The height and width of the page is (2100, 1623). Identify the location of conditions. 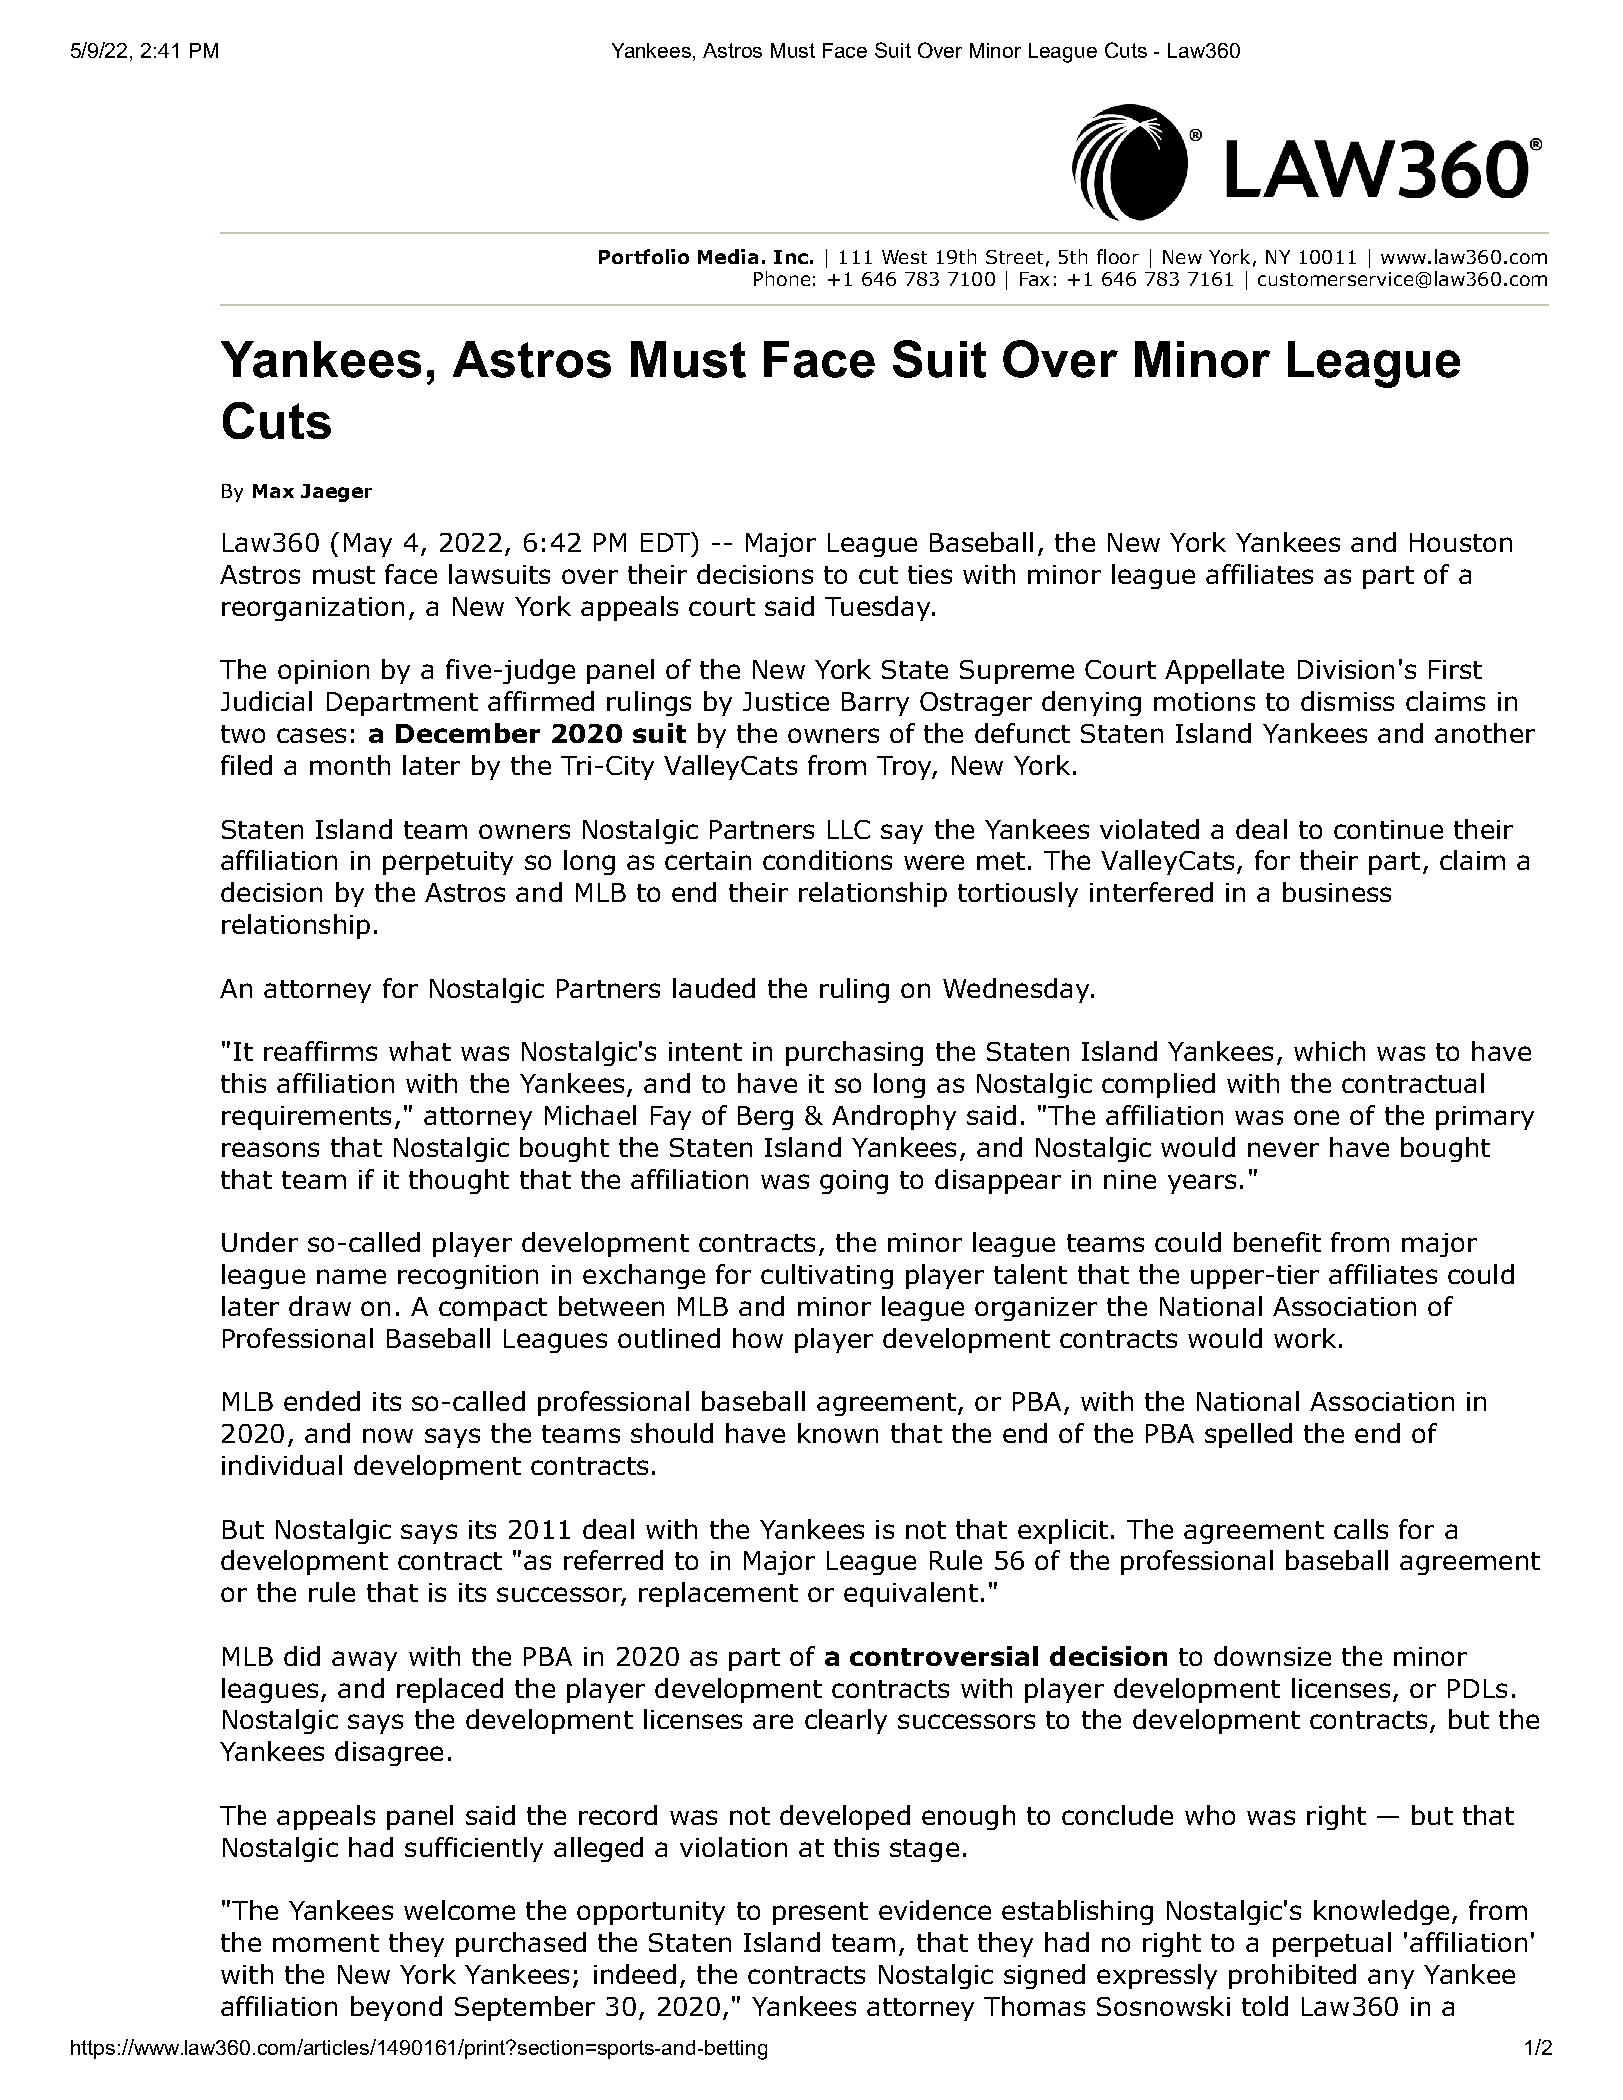
(827, 860).
